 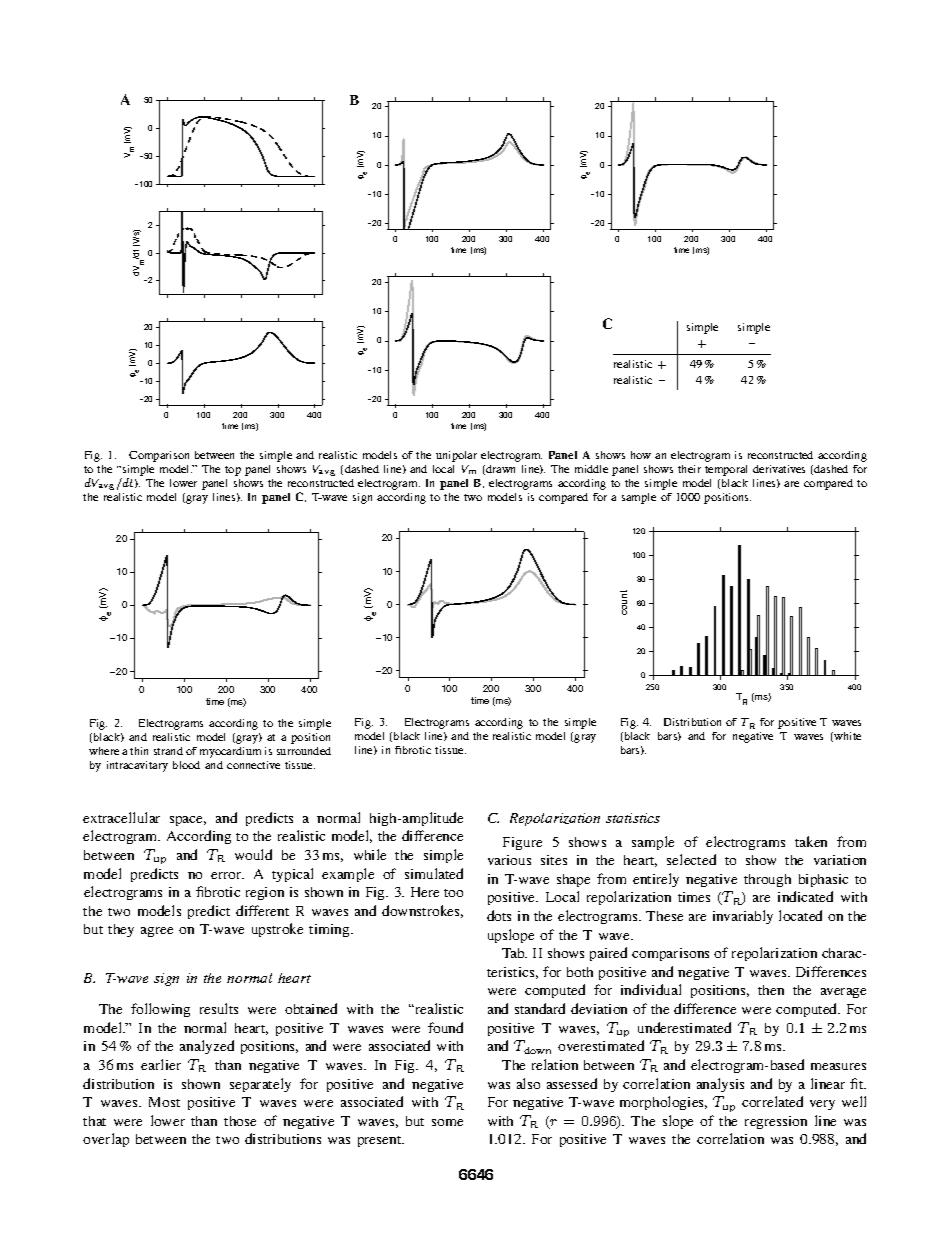 What do you see at coordinates (514, 953) in the screenshot?
I see `Tab` at bounding box center [514, 953].
